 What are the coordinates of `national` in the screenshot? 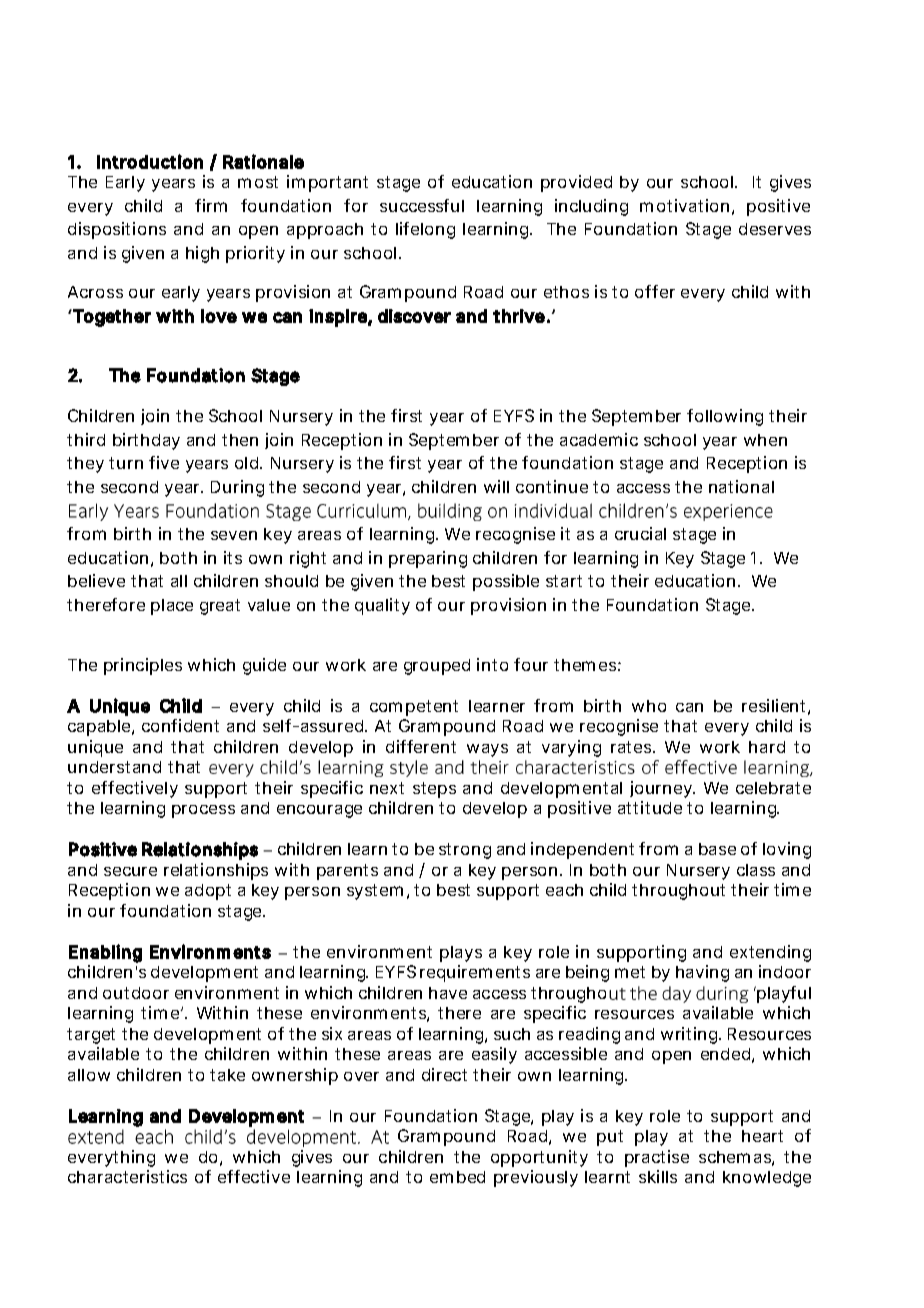 It's located at (741, 486).
